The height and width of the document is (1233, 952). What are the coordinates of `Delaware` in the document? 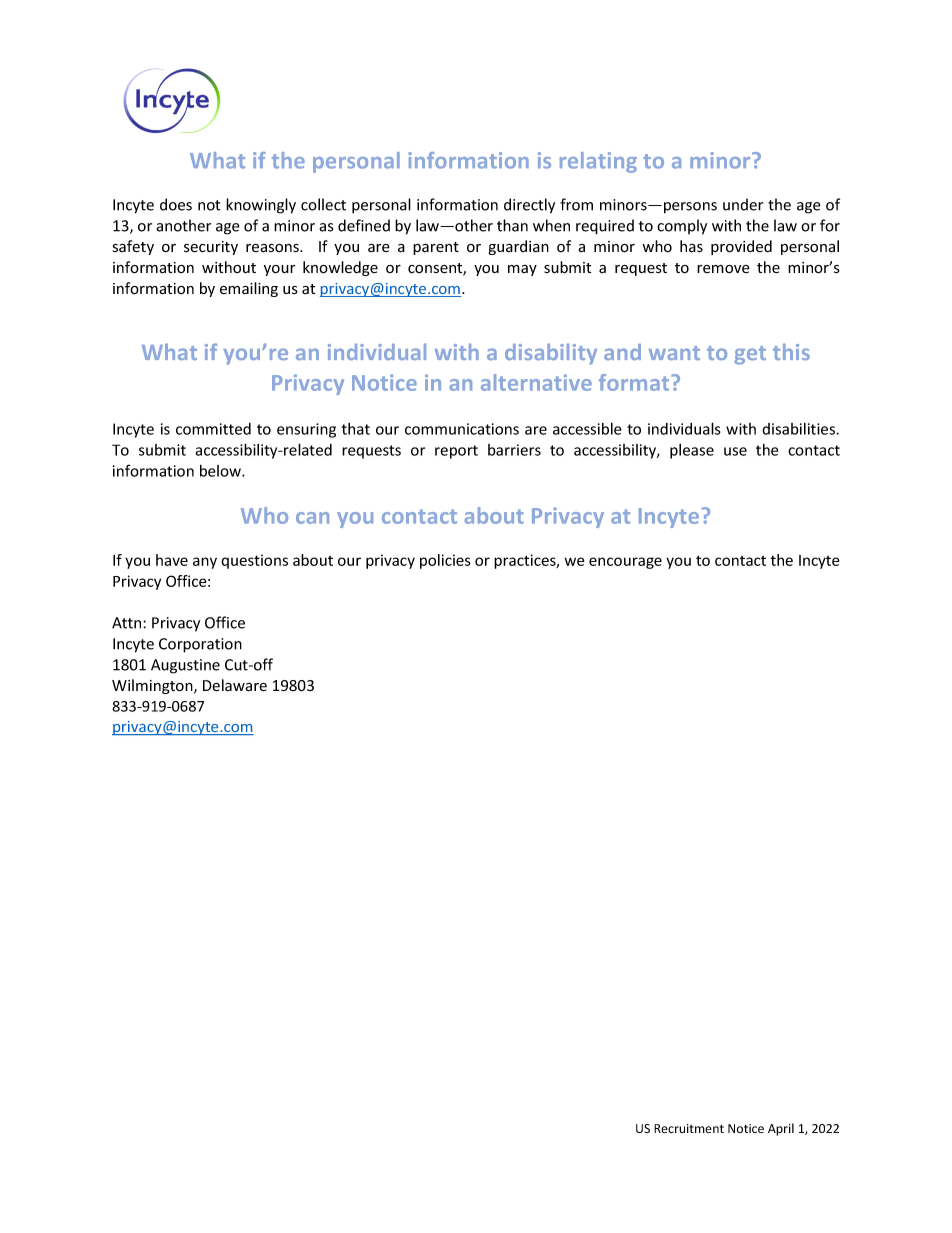 It's located at (235, 685).
